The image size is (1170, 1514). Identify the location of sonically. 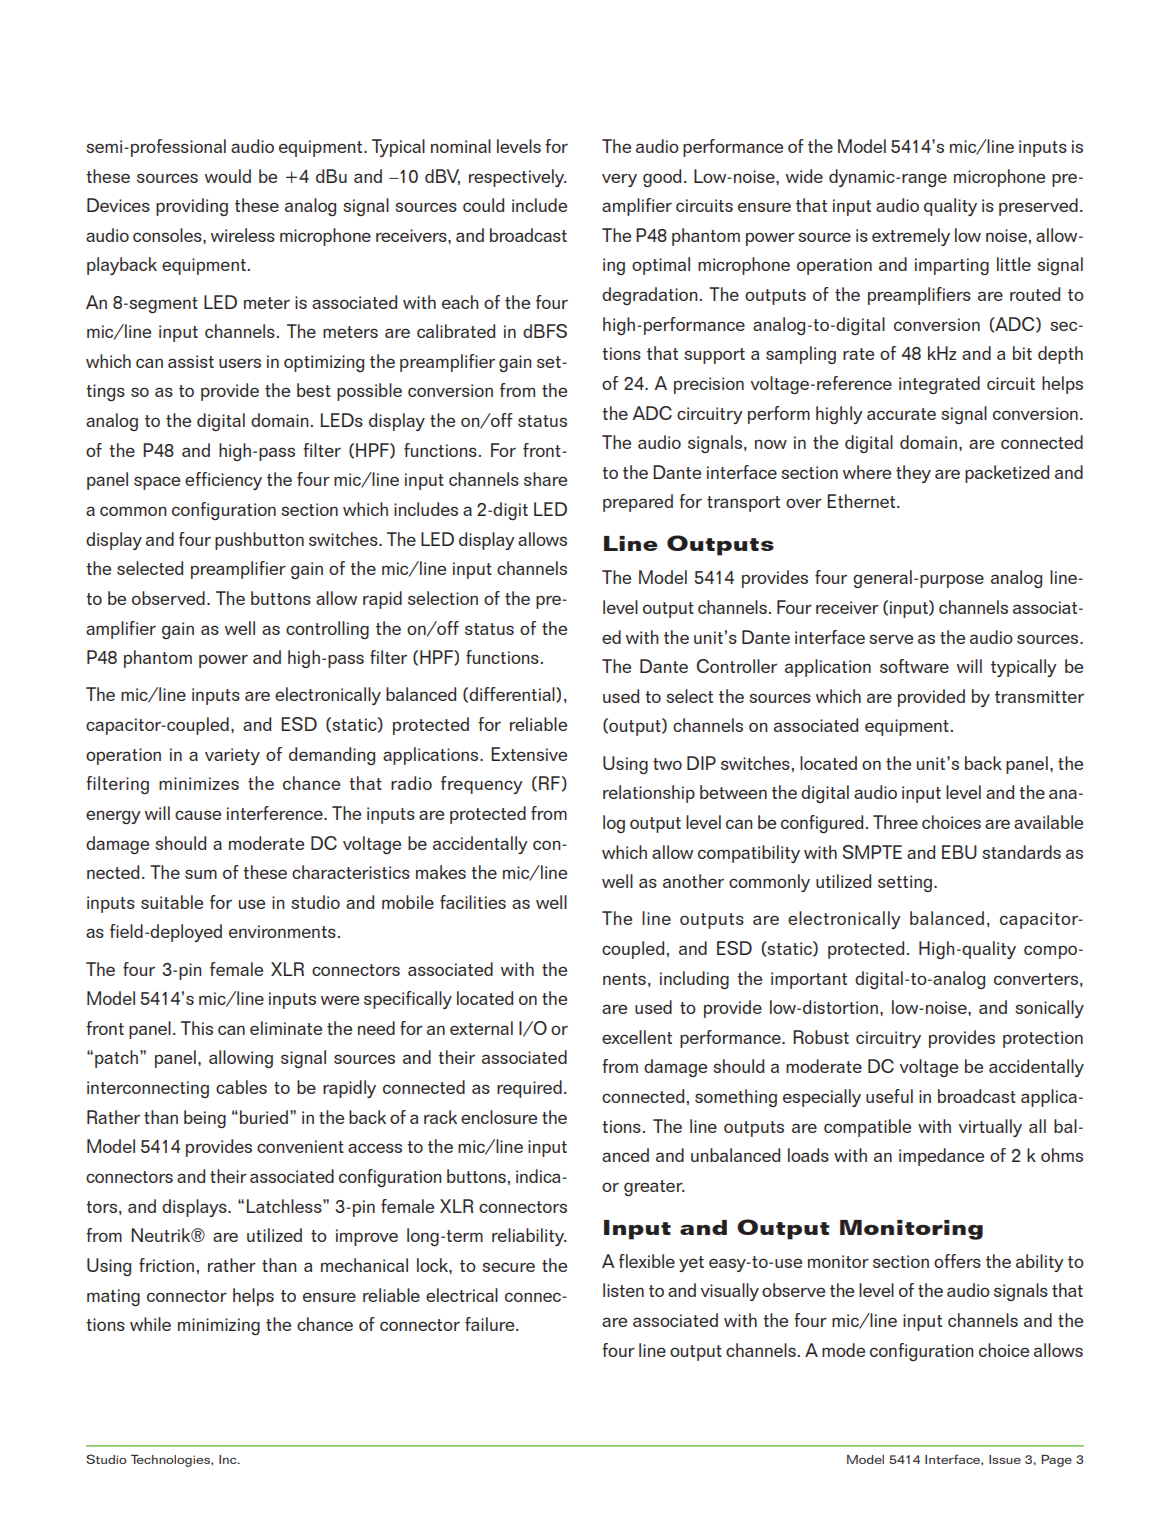
(1049, 1009).
